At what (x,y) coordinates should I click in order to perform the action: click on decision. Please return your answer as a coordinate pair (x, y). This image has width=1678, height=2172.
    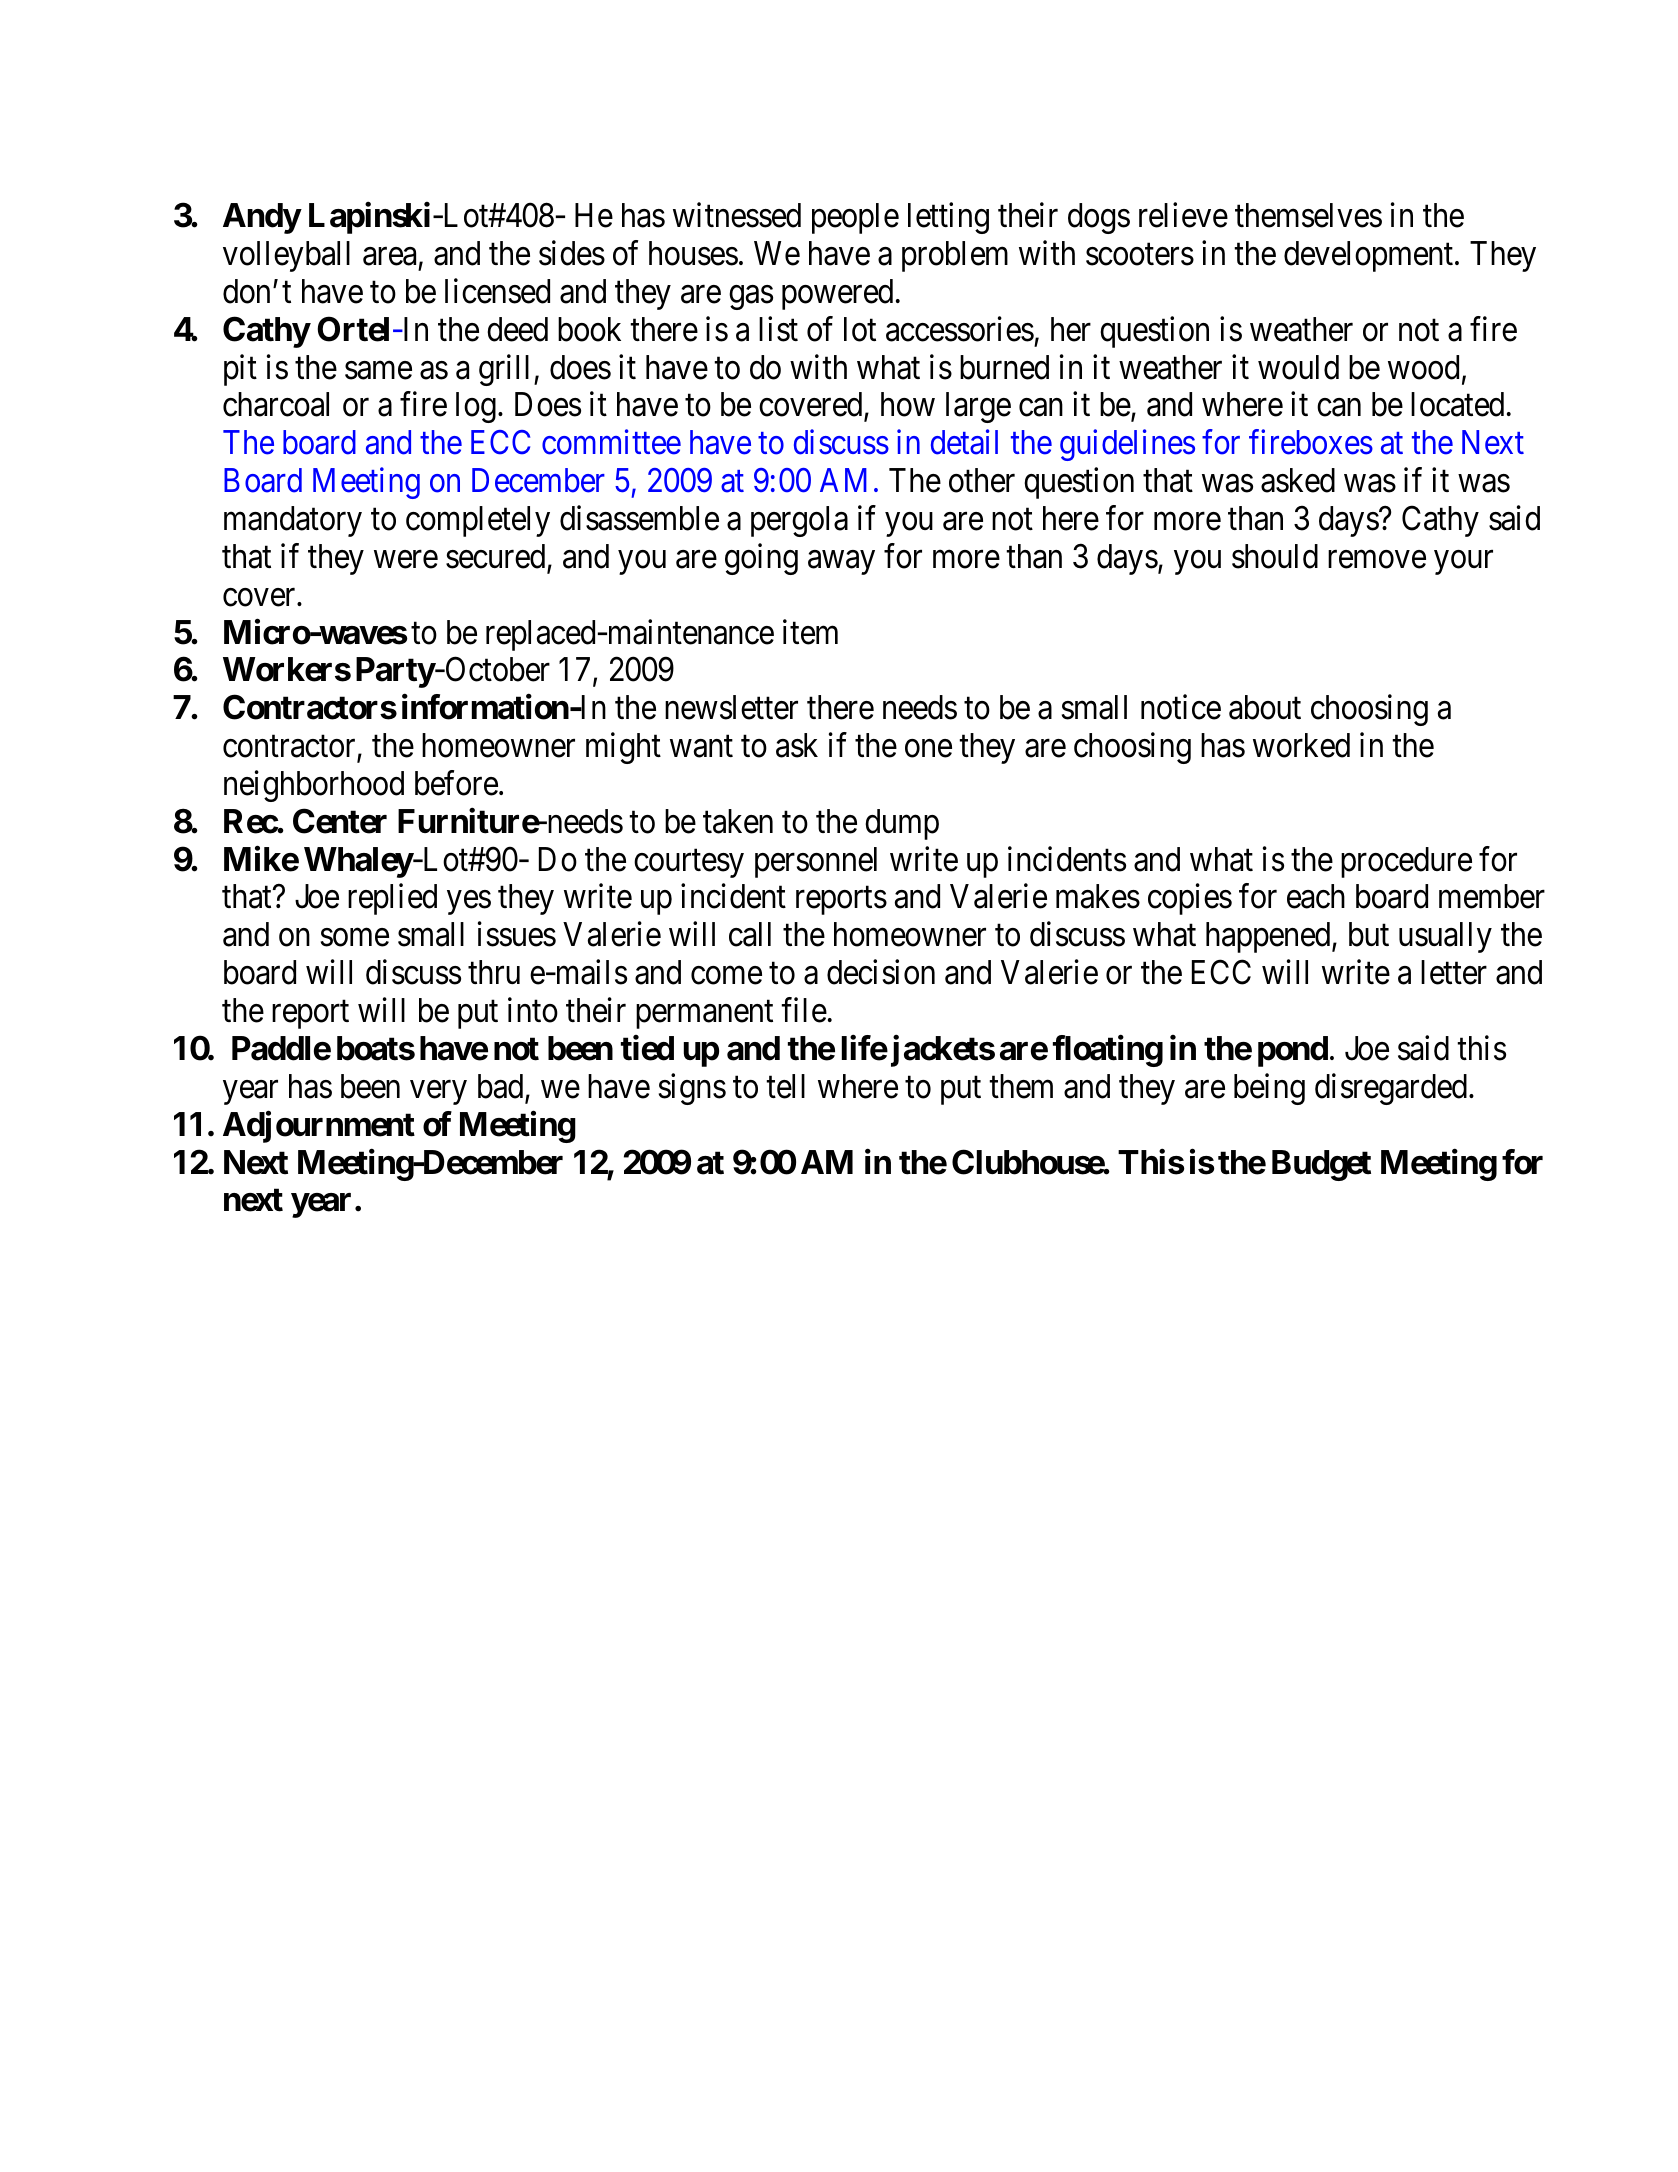
    Looking at the image, I should click on (881, 972).
